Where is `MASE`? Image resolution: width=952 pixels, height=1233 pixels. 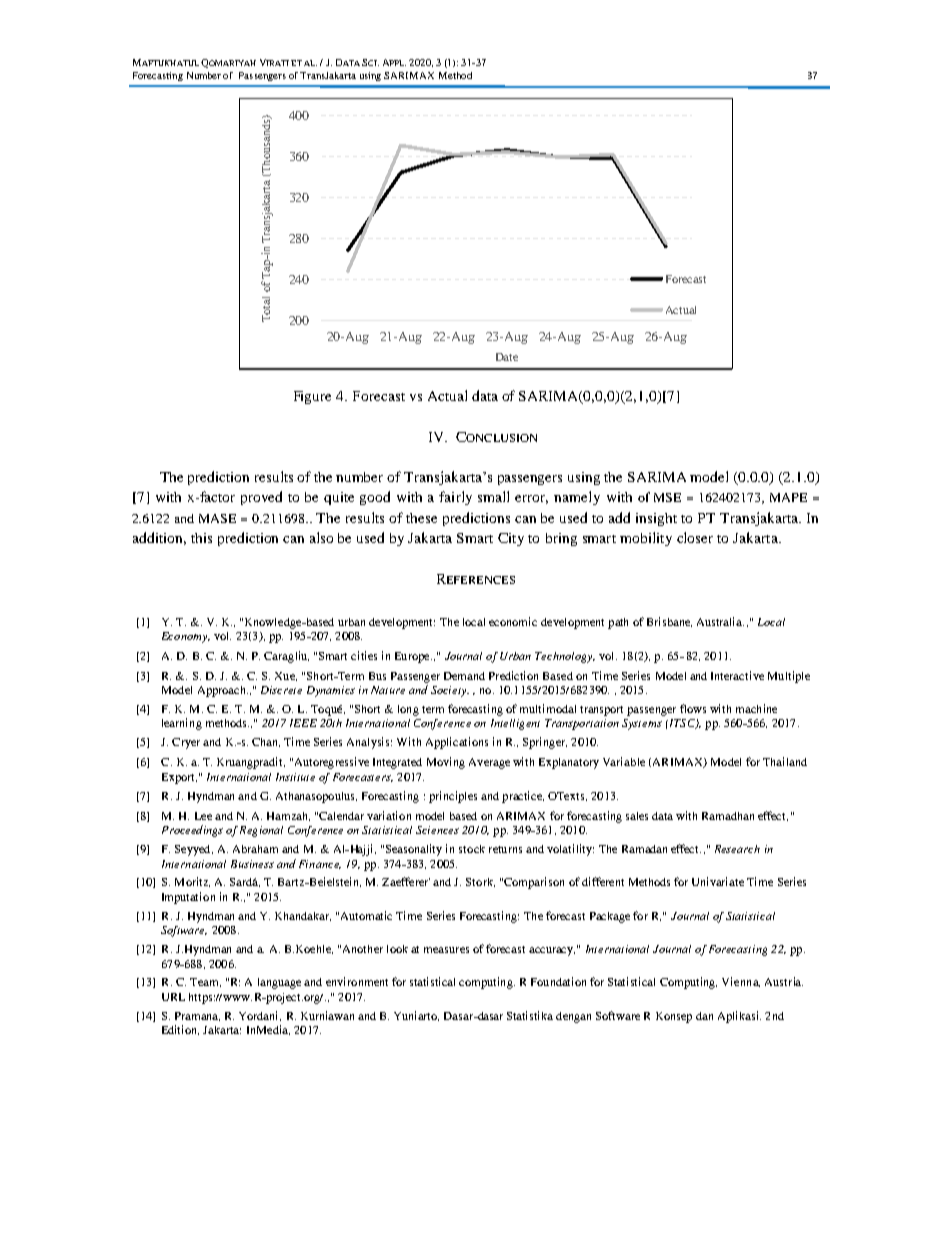 MASE is located at coordinates (217, 518).
